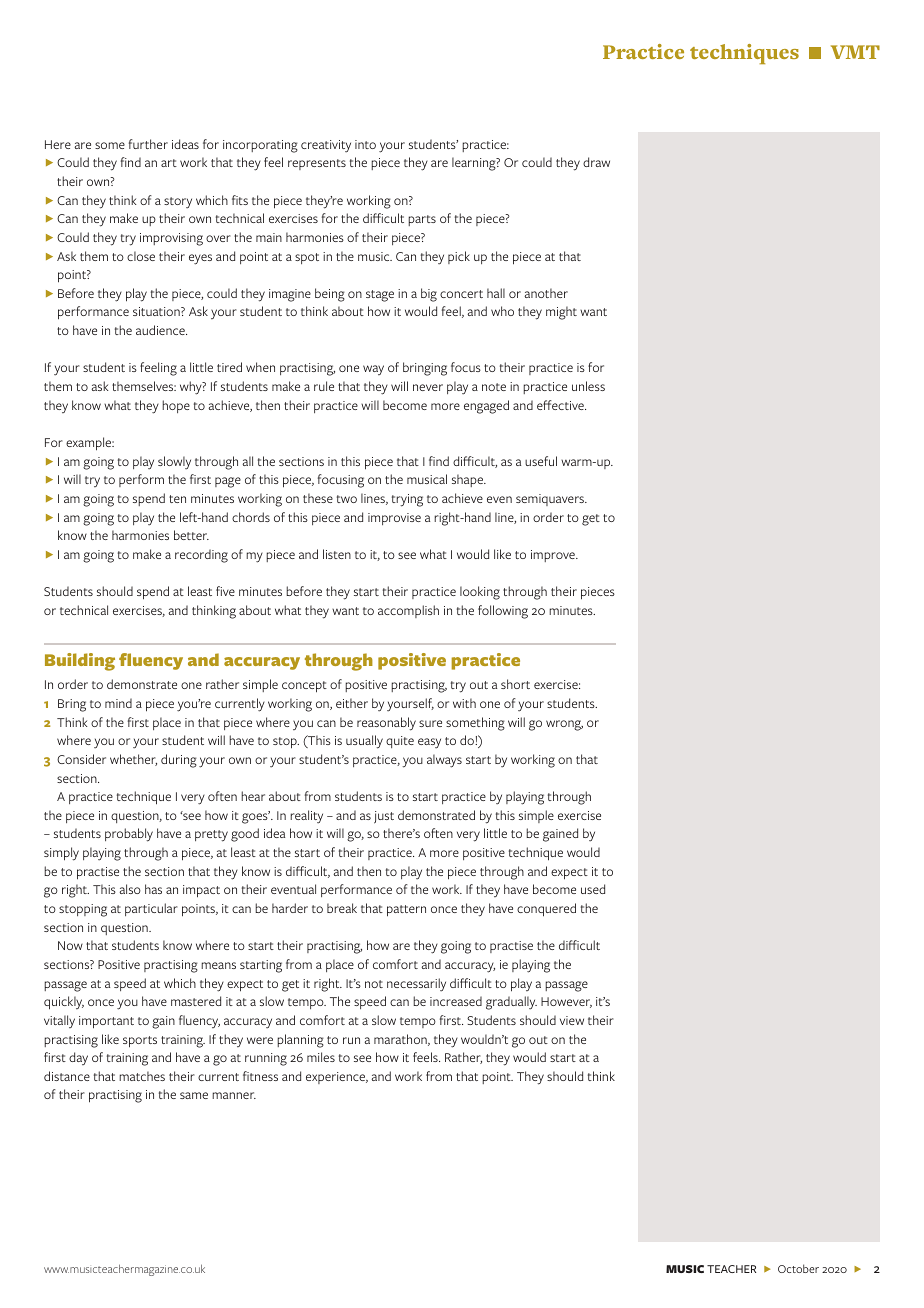 This screenshot has height=1308, width=924. I want to click on further, so click(148, 144).
